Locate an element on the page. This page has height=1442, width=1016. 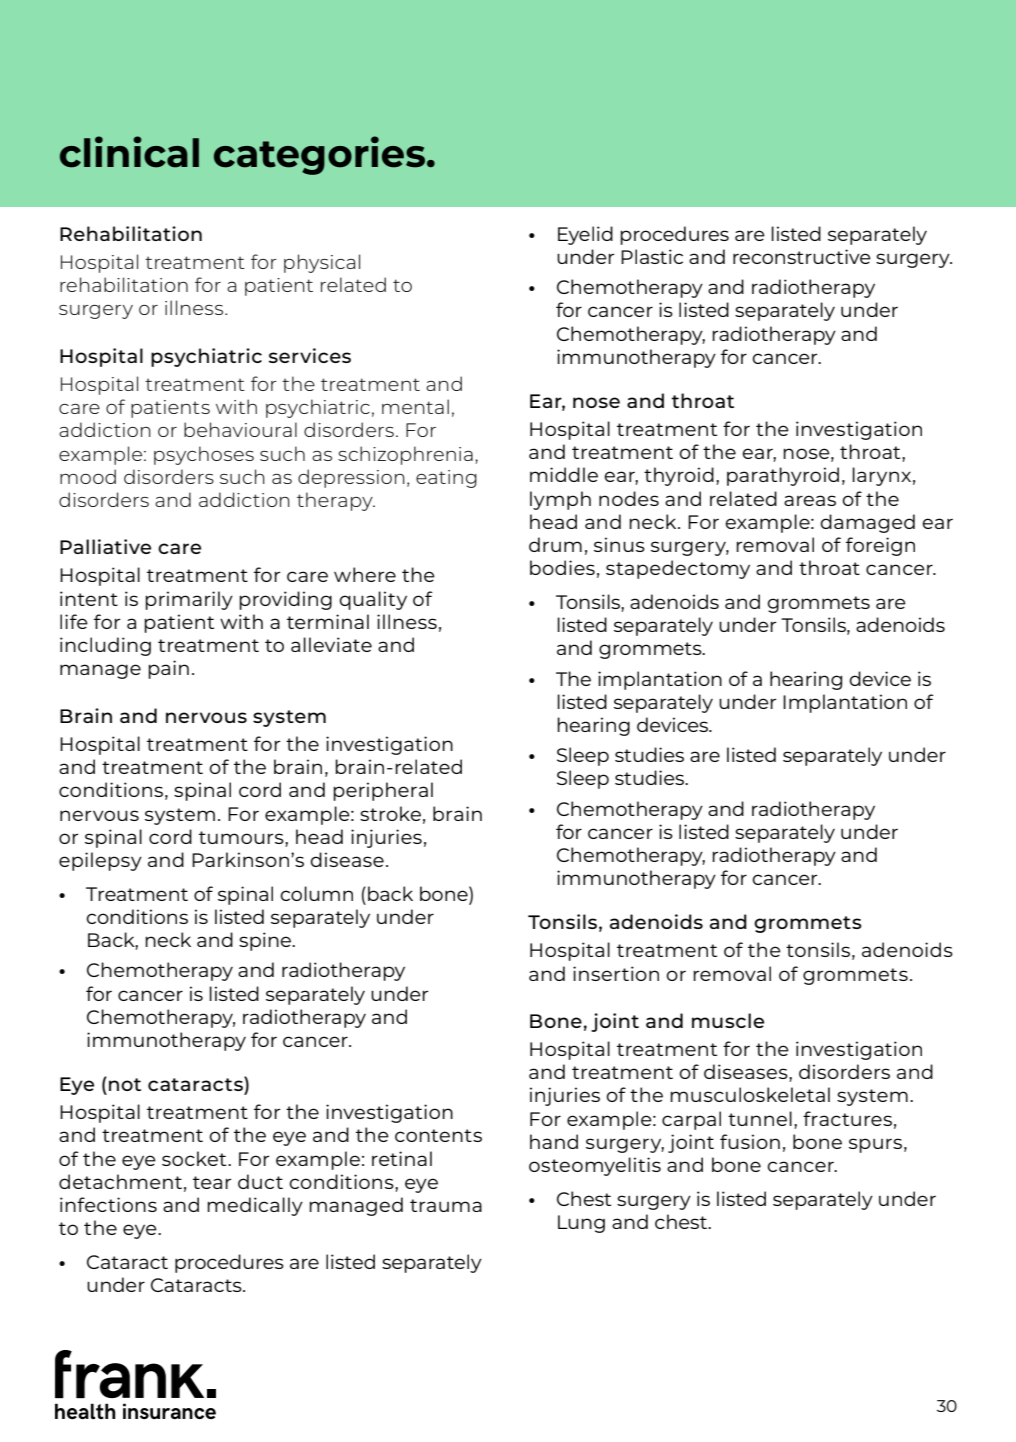
Eyelid is located at coordinates (585, 235).
